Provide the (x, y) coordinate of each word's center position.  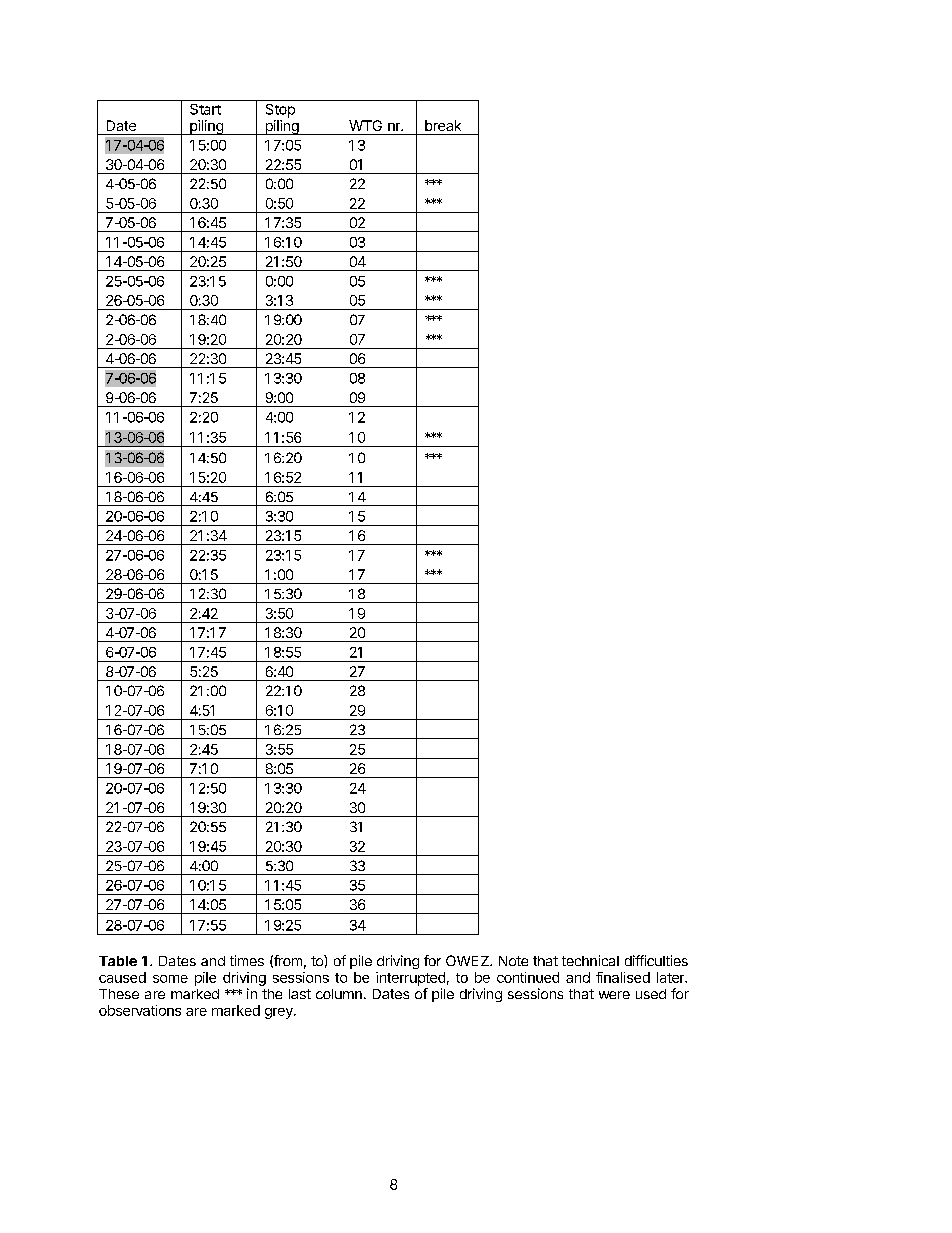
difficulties (656, 960)
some (170, 979)
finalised (623, 977)
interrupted (410, 979)
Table (118, 961)
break (443, 125)
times (247, 960)
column (339, 994)
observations (140, 1010)
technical (590, 960)
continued (528, 977)
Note (513, 961)
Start (205, 109)
